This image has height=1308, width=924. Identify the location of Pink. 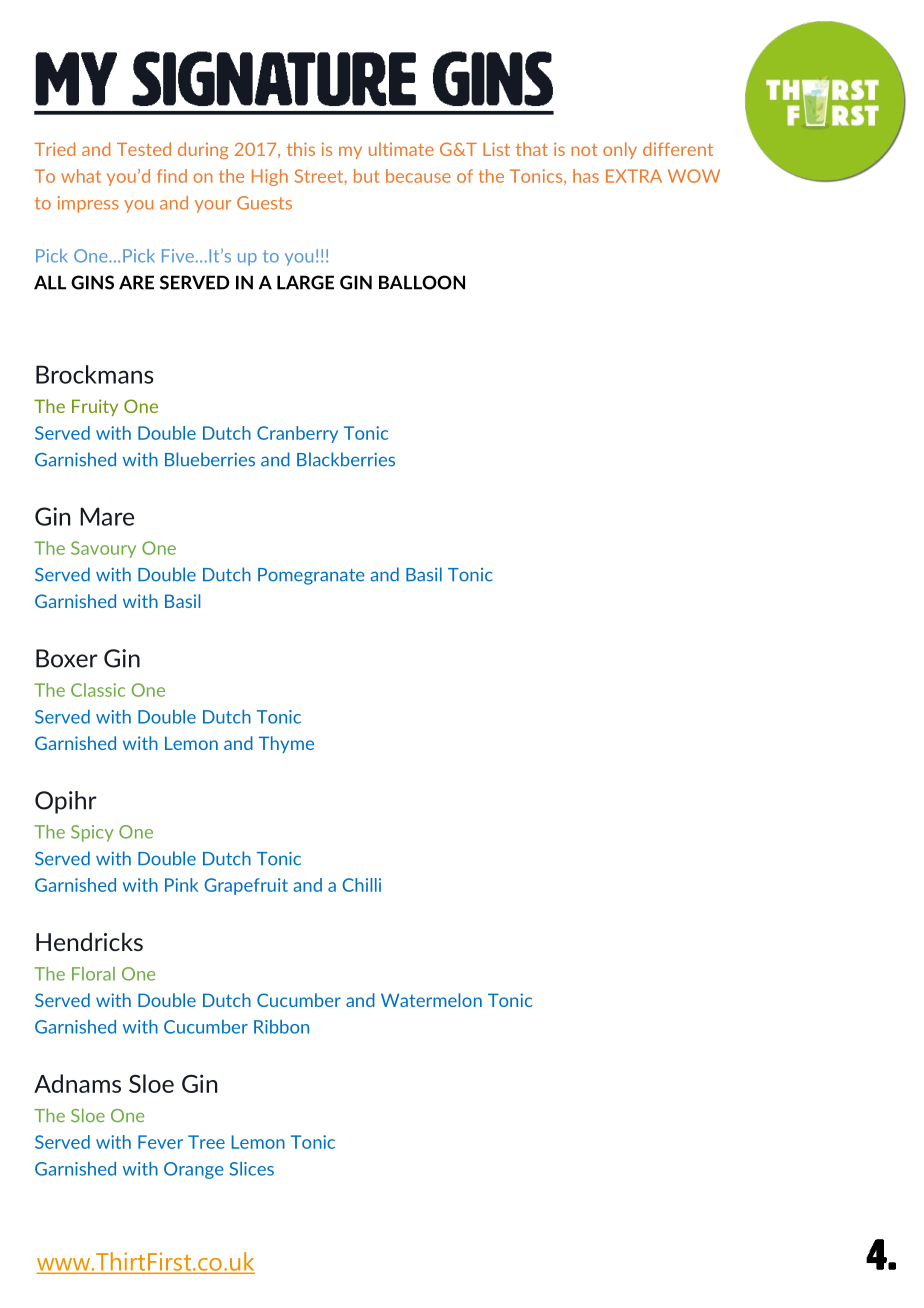
(181, 885).
